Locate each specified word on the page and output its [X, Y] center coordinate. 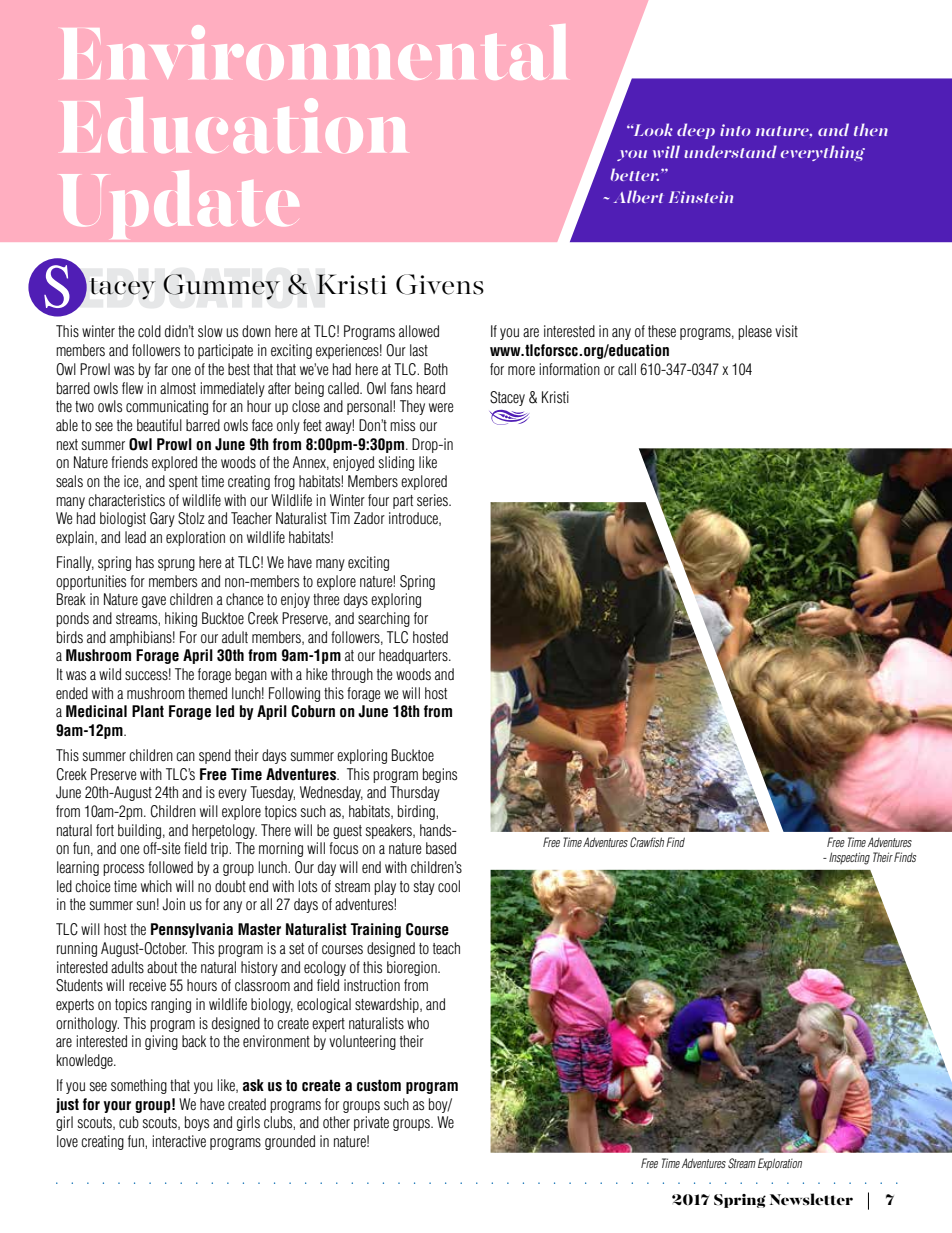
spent [183, 483]
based [441, 848]
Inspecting [849, 858]
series [433, 500]
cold [149, 331]
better [635, 174]
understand [730, 151]
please [755, 332]
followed [170, 867]
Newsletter [811, 1199]
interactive [179, 1141]
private [371, 1123]
